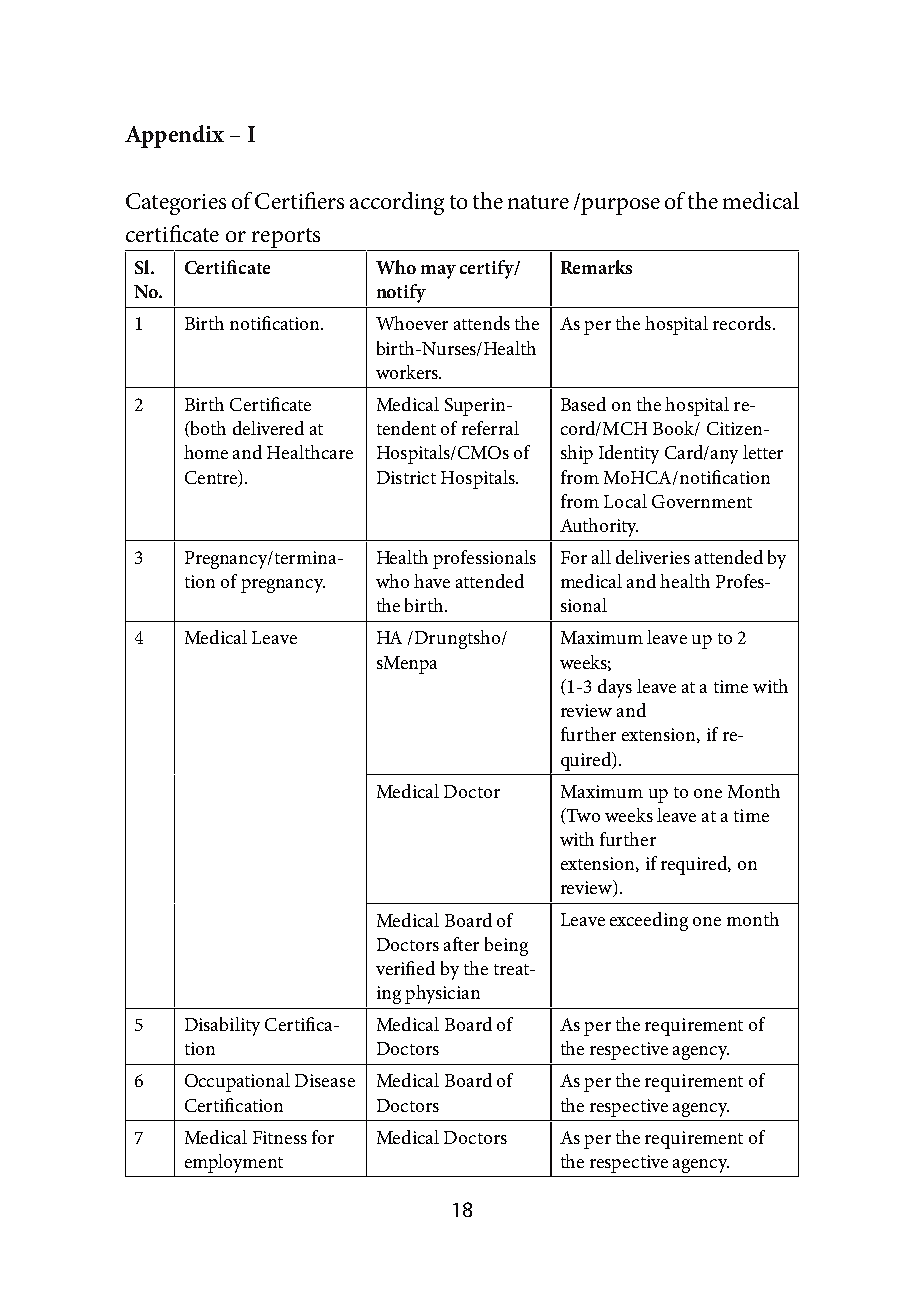 This screenshot has width=924, height=1311. I want to click on exceeding, so click(649, 921).
